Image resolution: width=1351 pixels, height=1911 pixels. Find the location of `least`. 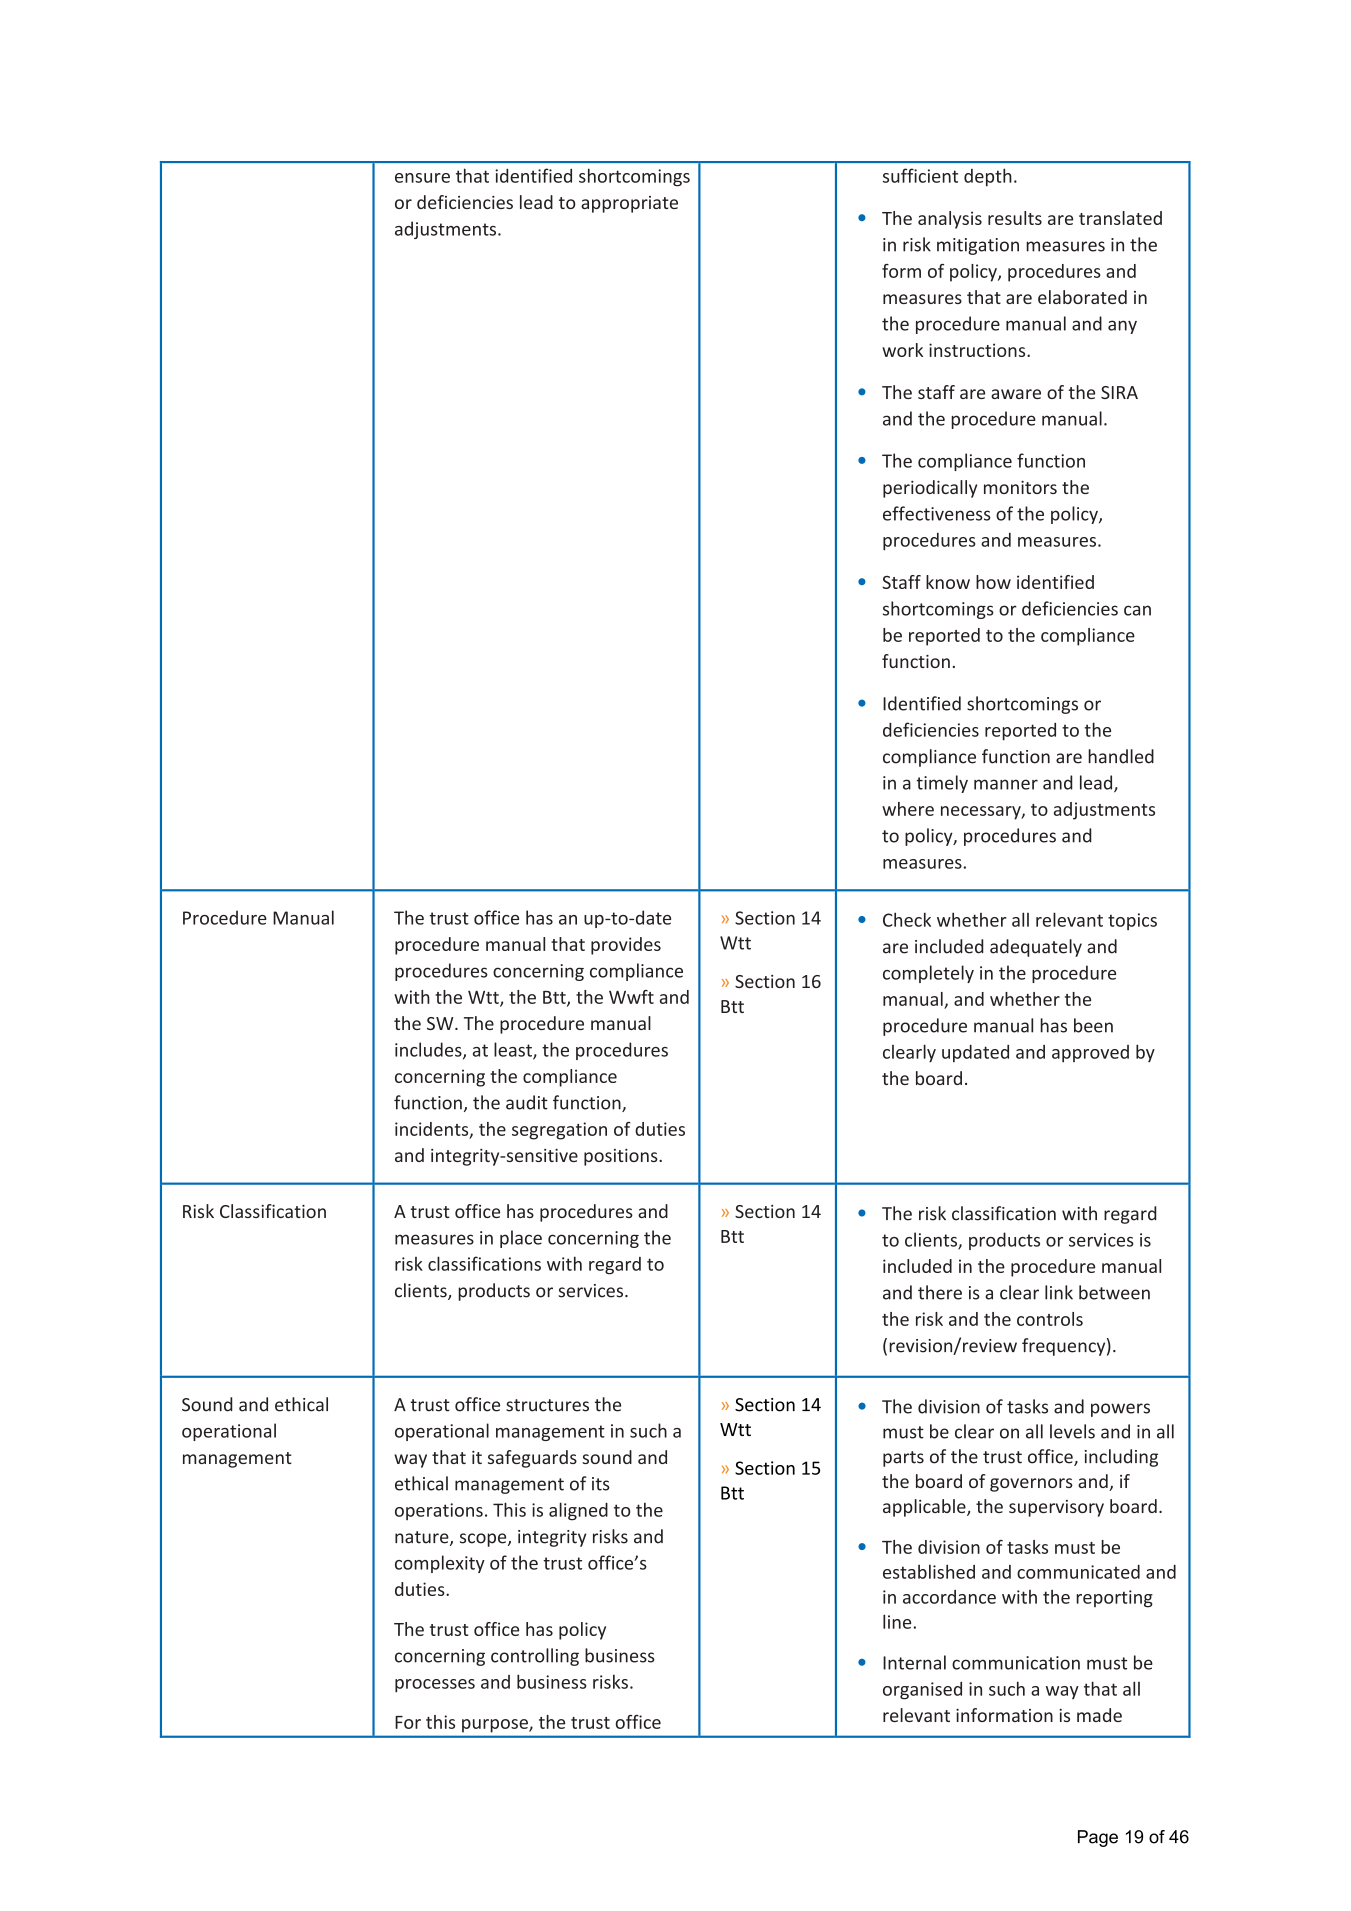

least is located at coordinates (514, 1050).
